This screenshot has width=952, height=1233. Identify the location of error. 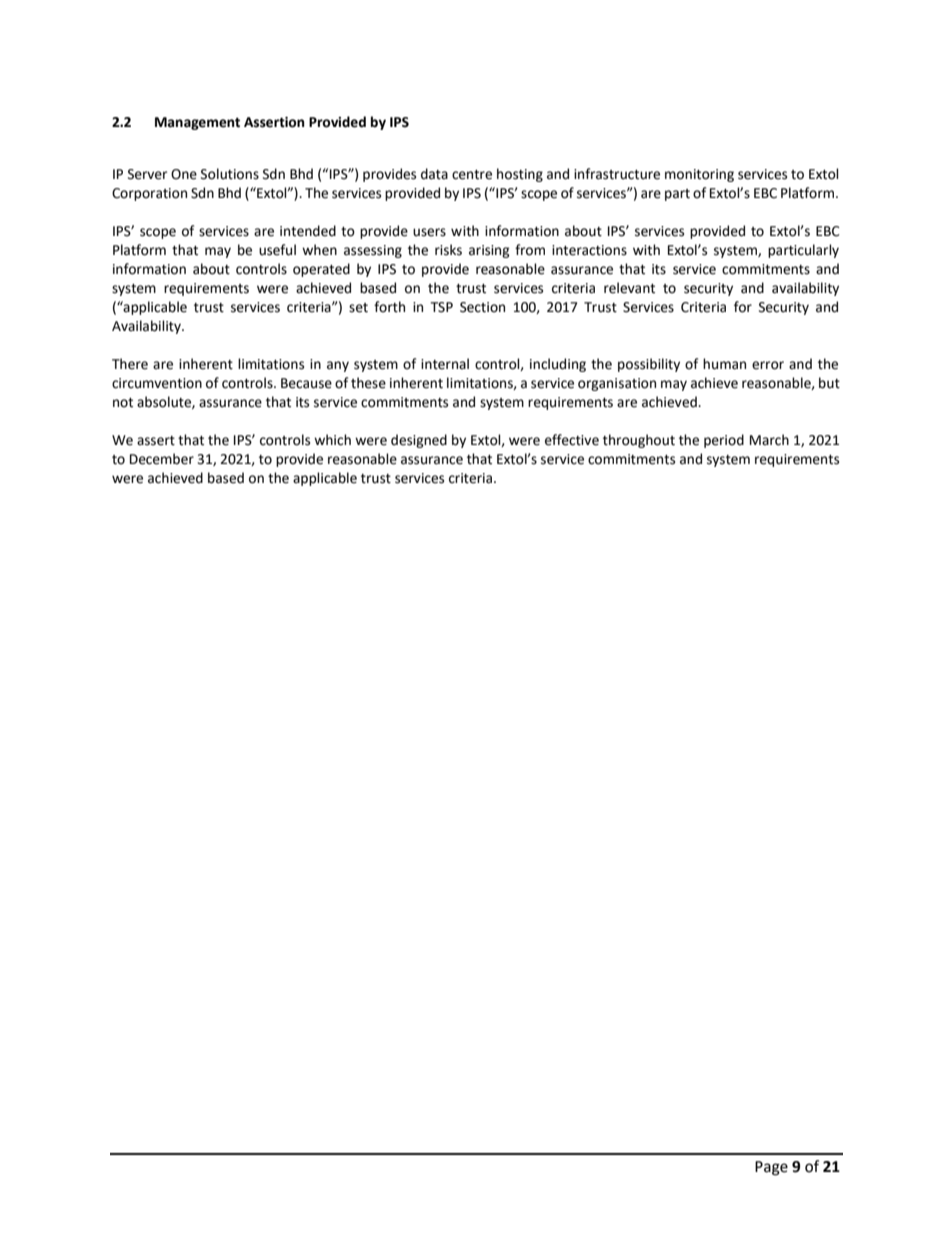
(768, 365).
